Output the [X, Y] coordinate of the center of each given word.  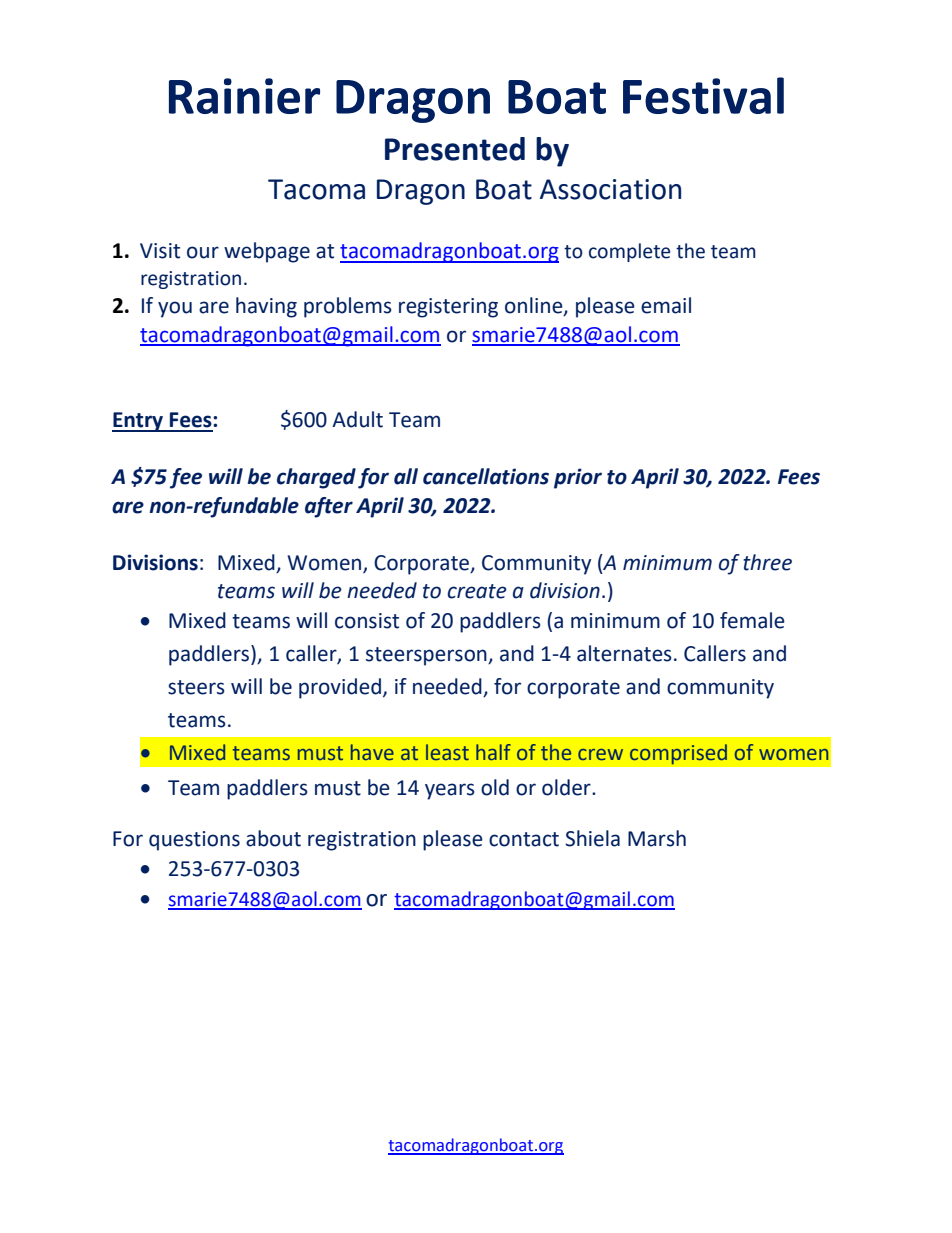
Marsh [657, 838]
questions [194, 841]
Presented [455, 149]
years [450, 791]
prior [578, 478]
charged [316, 478]
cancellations [486, 476]
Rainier [244, 96]
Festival [703, 95]
